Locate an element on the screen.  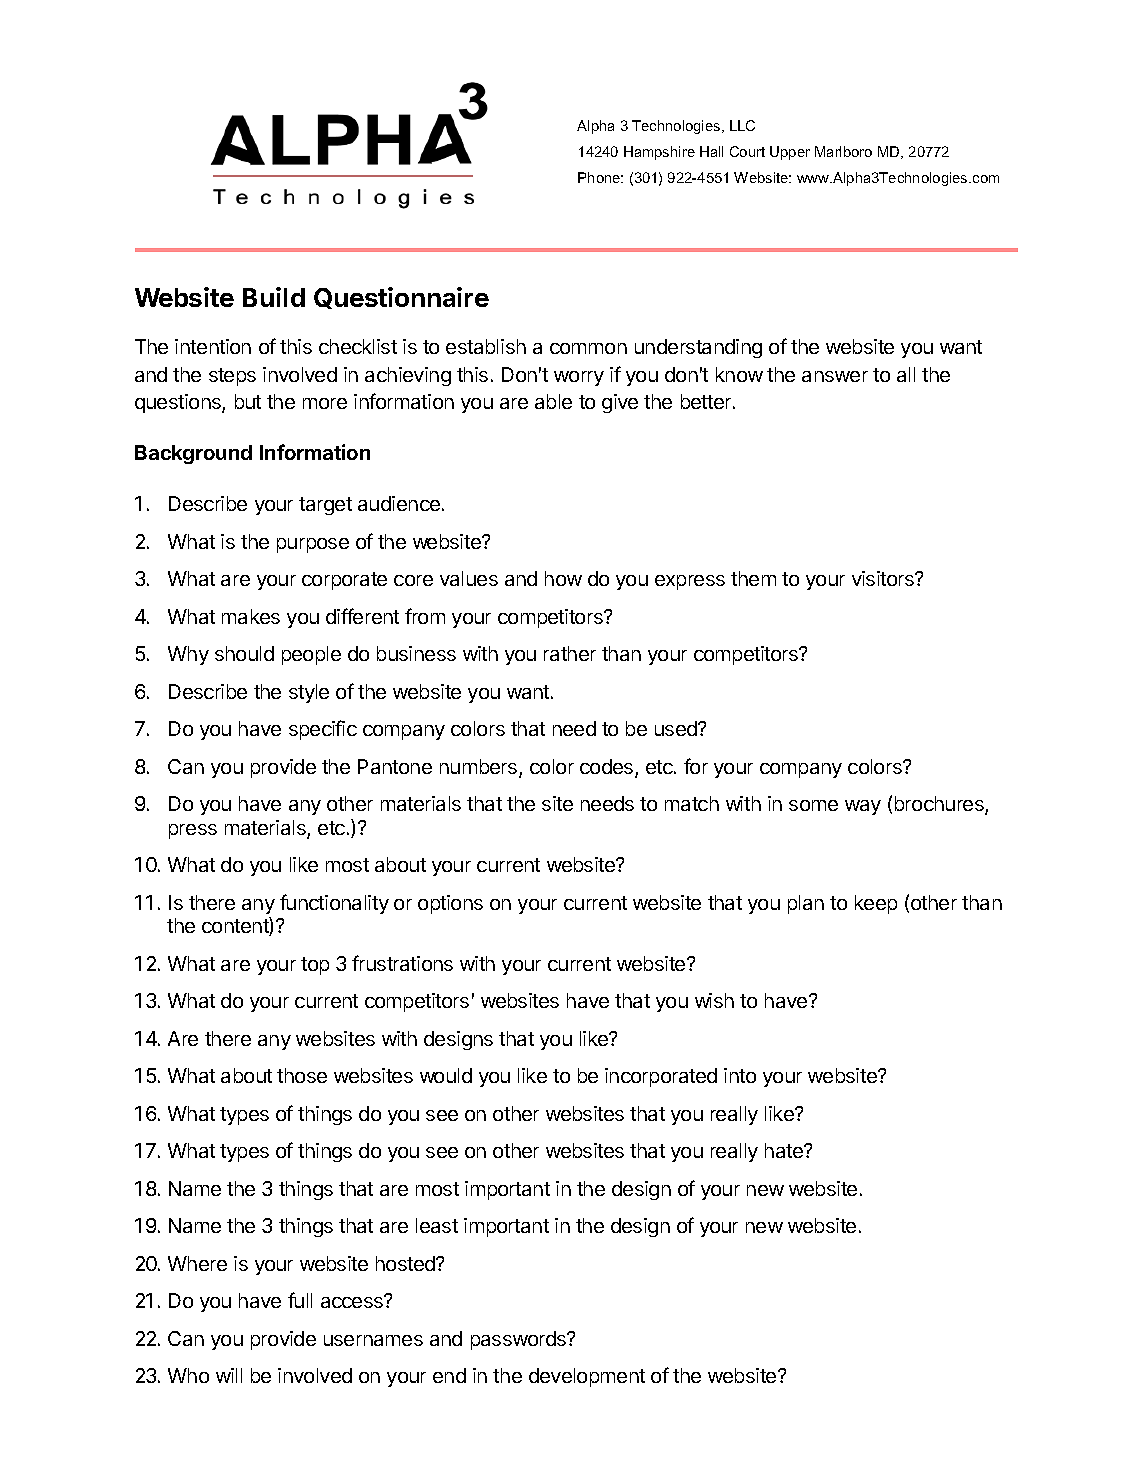
options is located at coordinates (450, 904).
